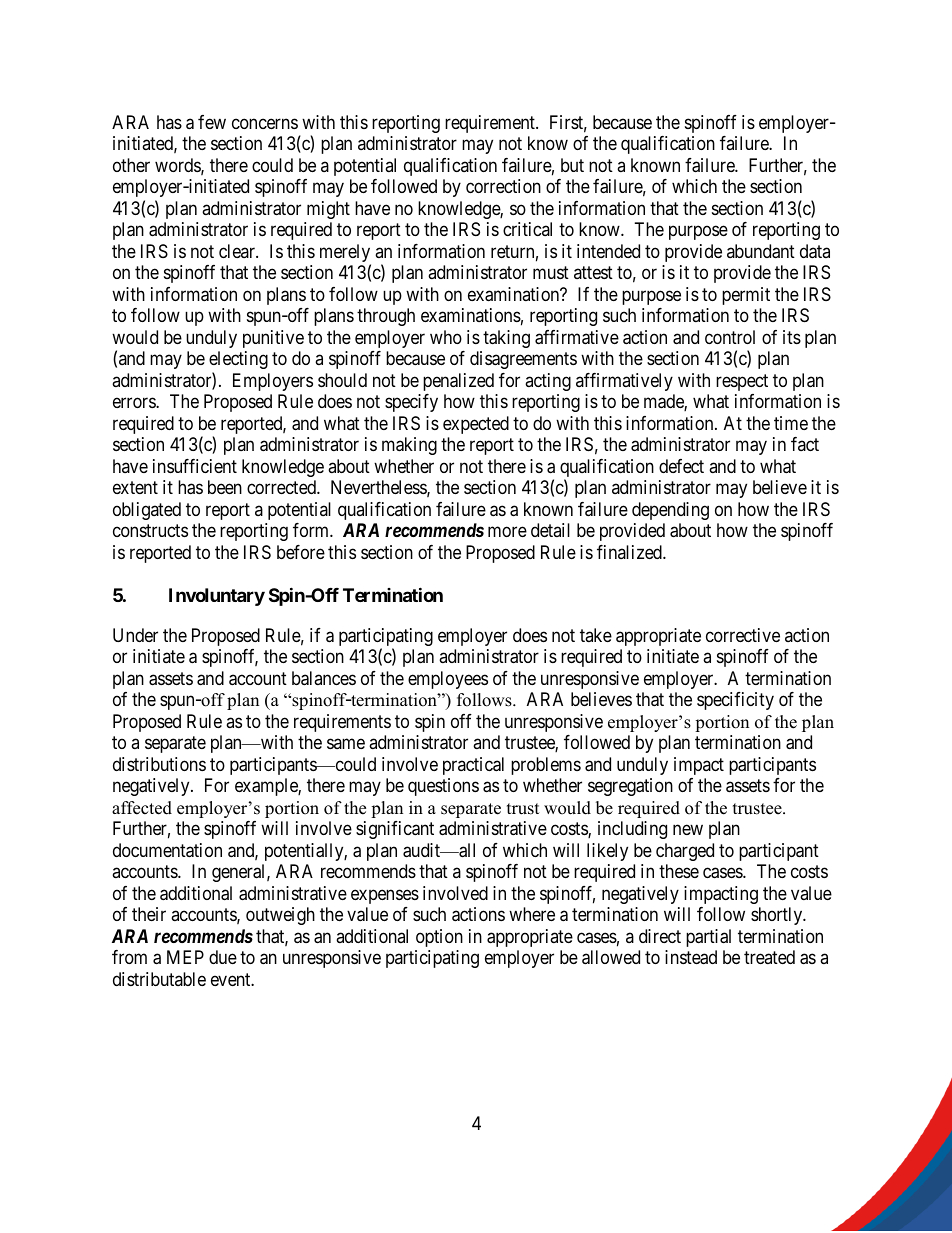  I want to click on abundant, so click(761, 251).
